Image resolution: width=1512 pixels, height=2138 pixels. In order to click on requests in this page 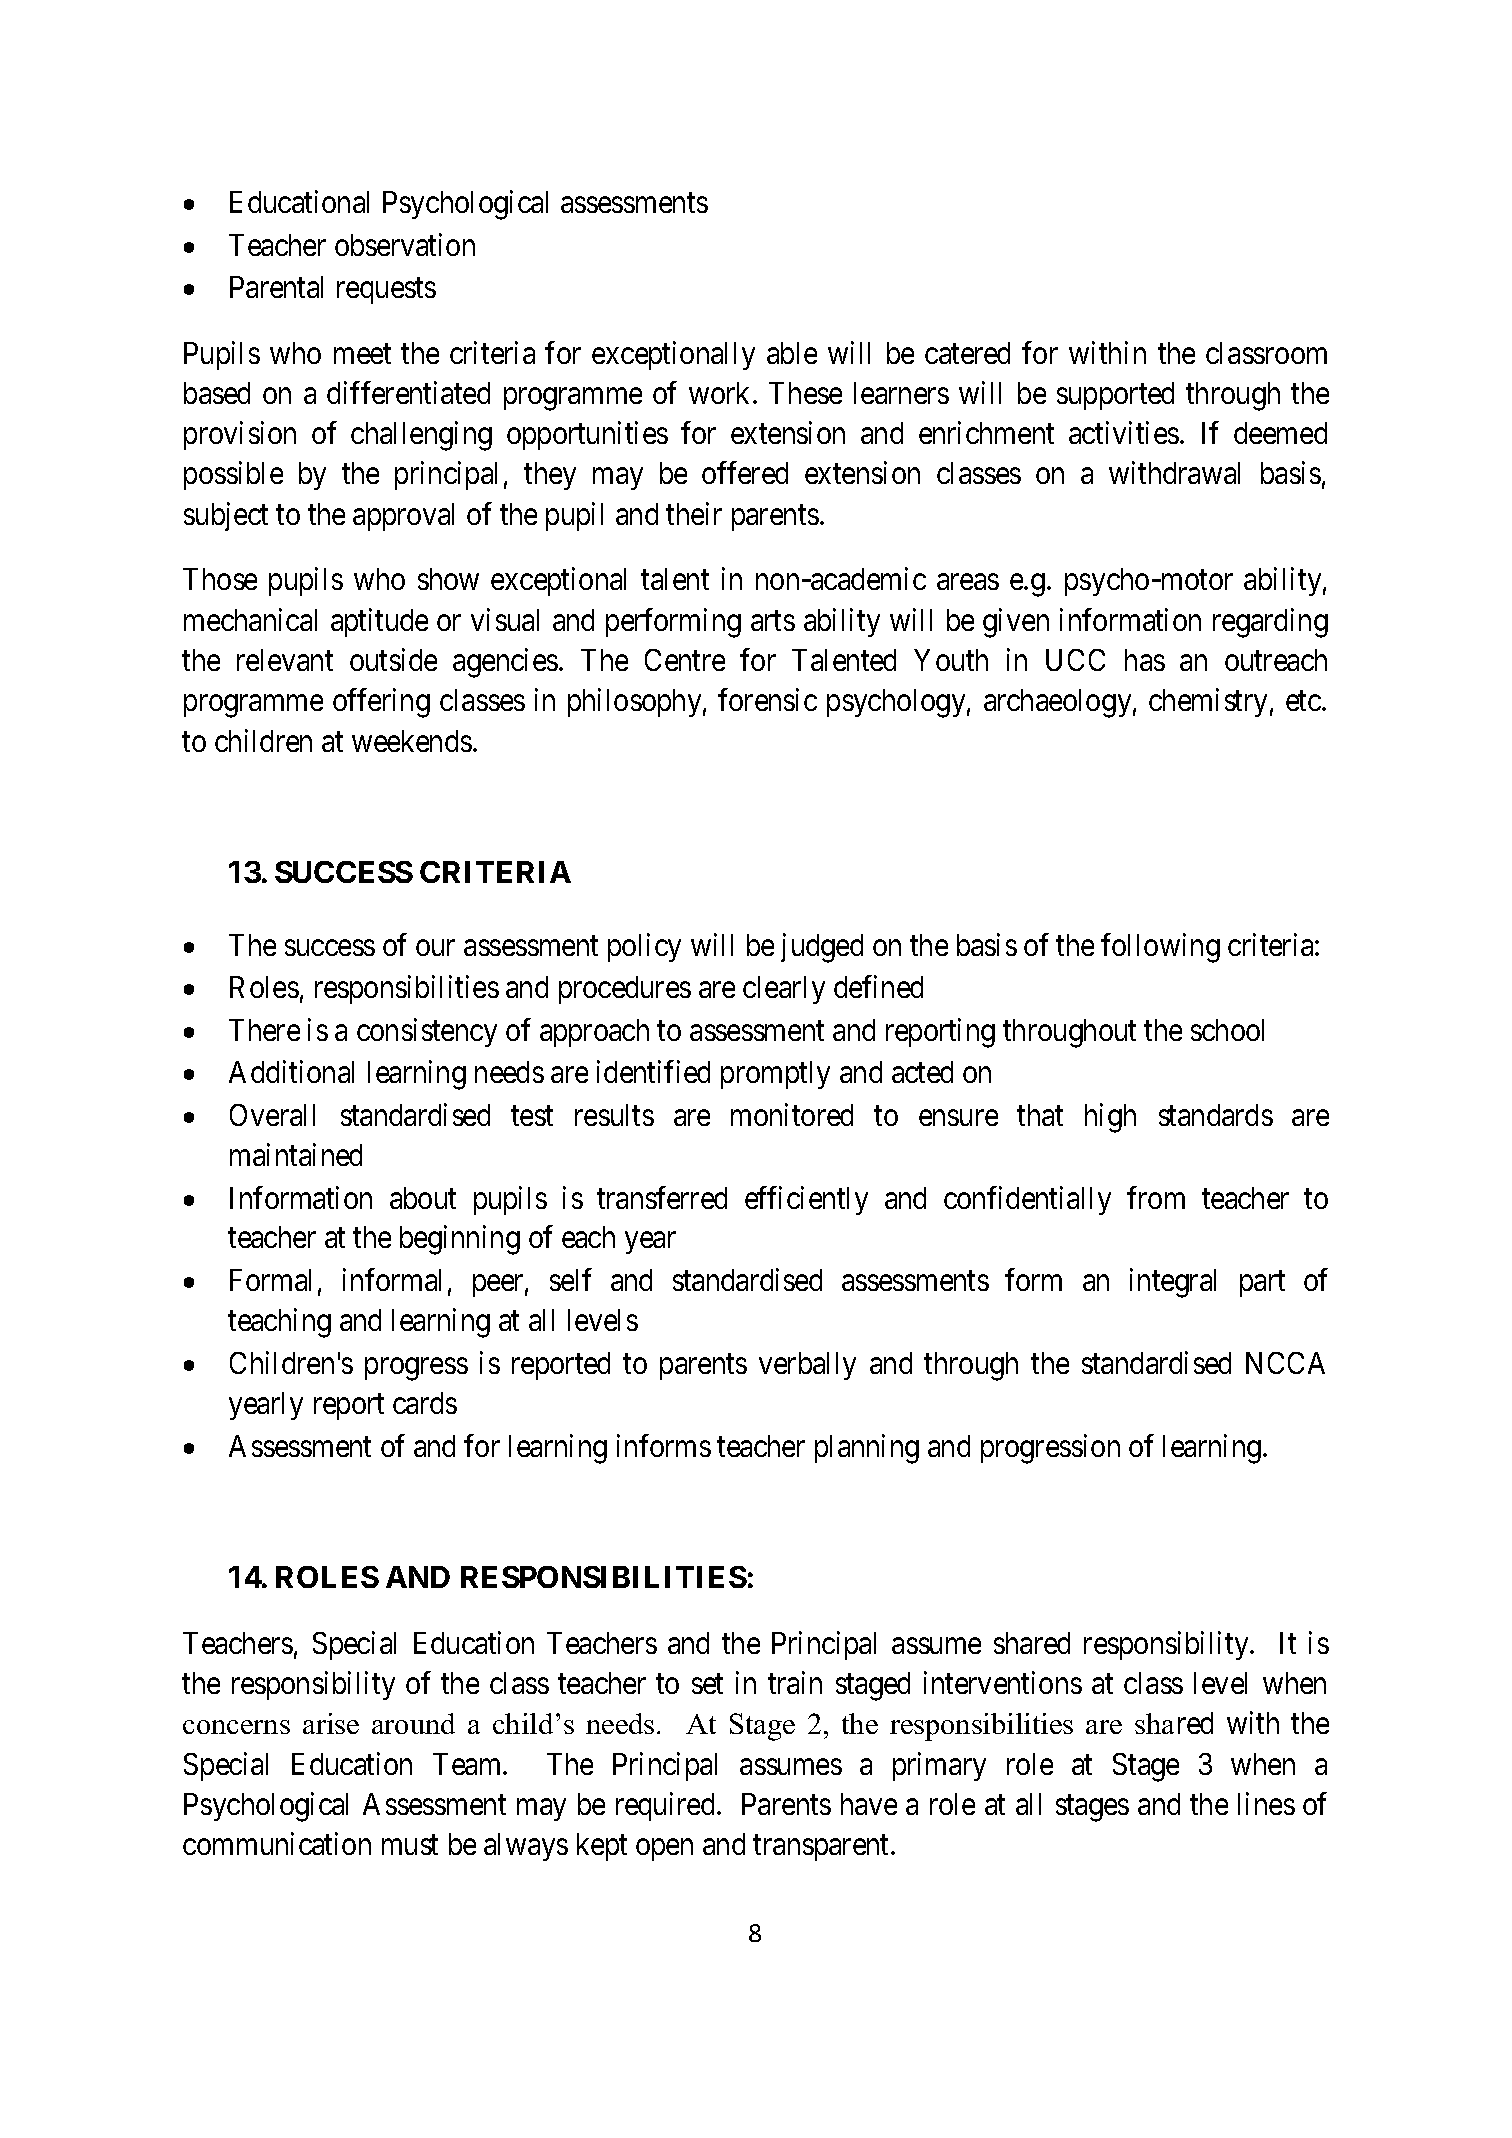, I will do `click(386, 291)`.
